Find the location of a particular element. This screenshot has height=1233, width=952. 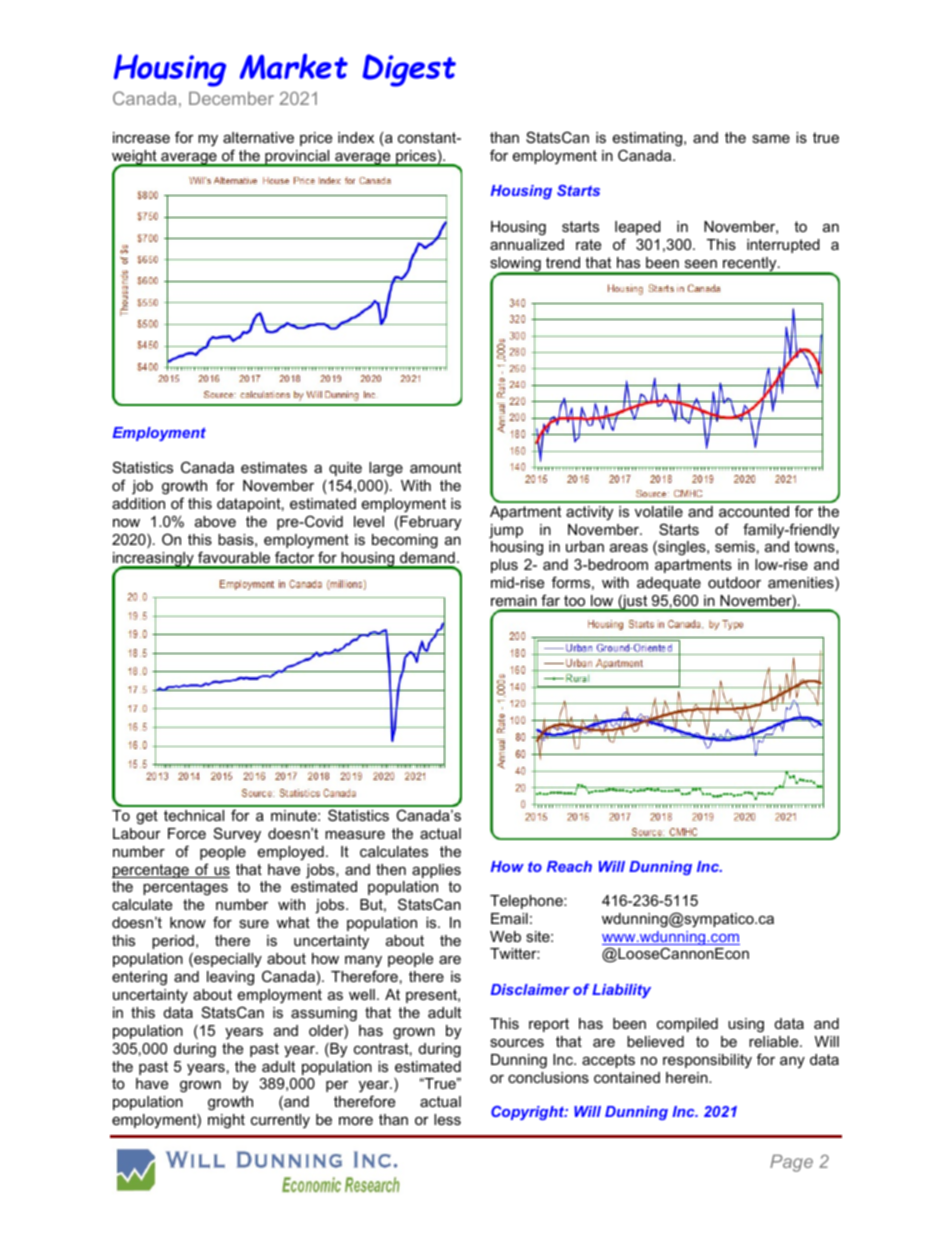

Digest is located at coordinates (409, 70).
